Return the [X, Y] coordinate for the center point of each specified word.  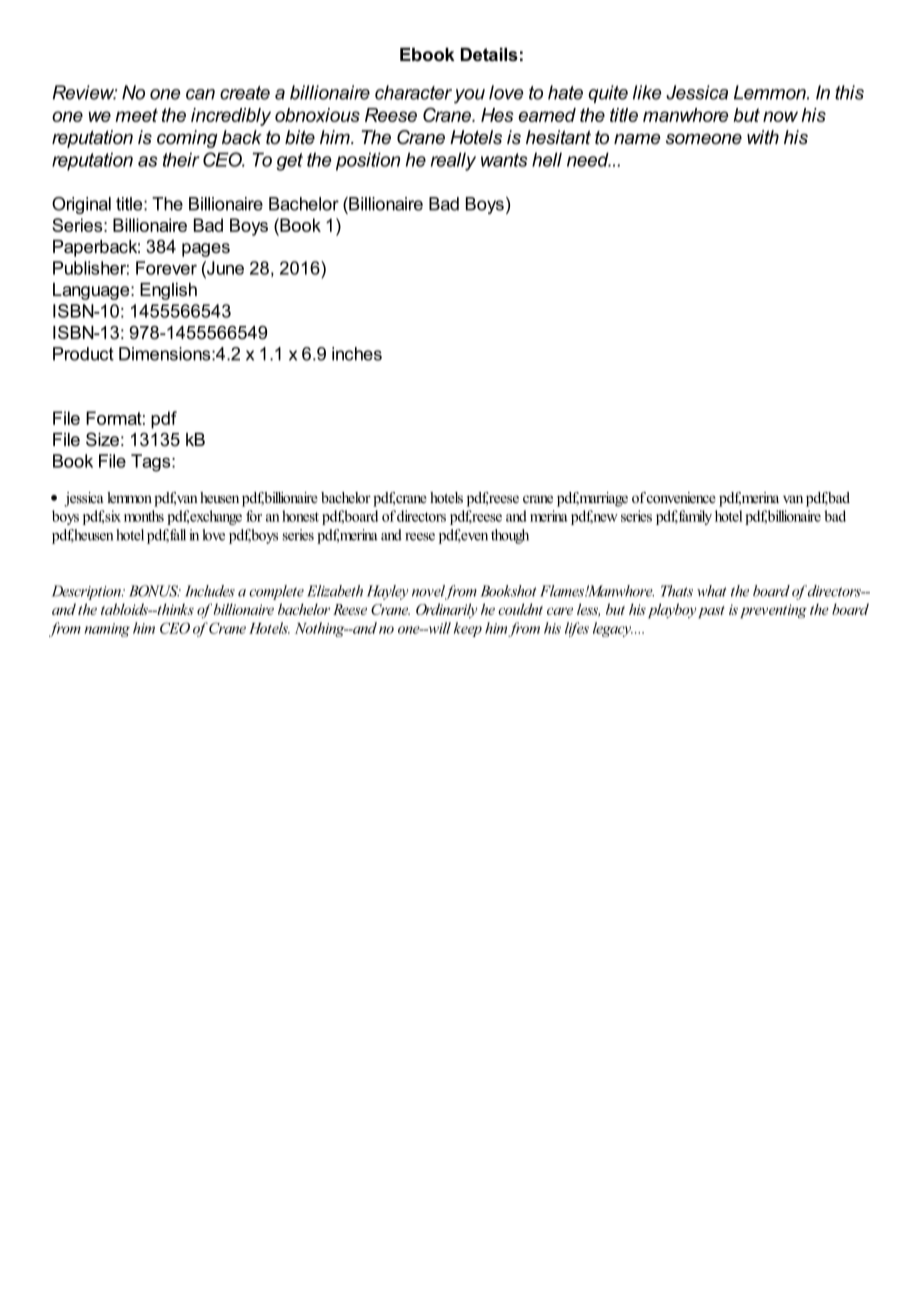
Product [83, 354]
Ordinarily [446, 610]
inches [357, 354]
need [589, 159]
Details [489, 54]
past [711, 612]
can [200, 94]
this [849, 92]
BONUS [154, 591]
